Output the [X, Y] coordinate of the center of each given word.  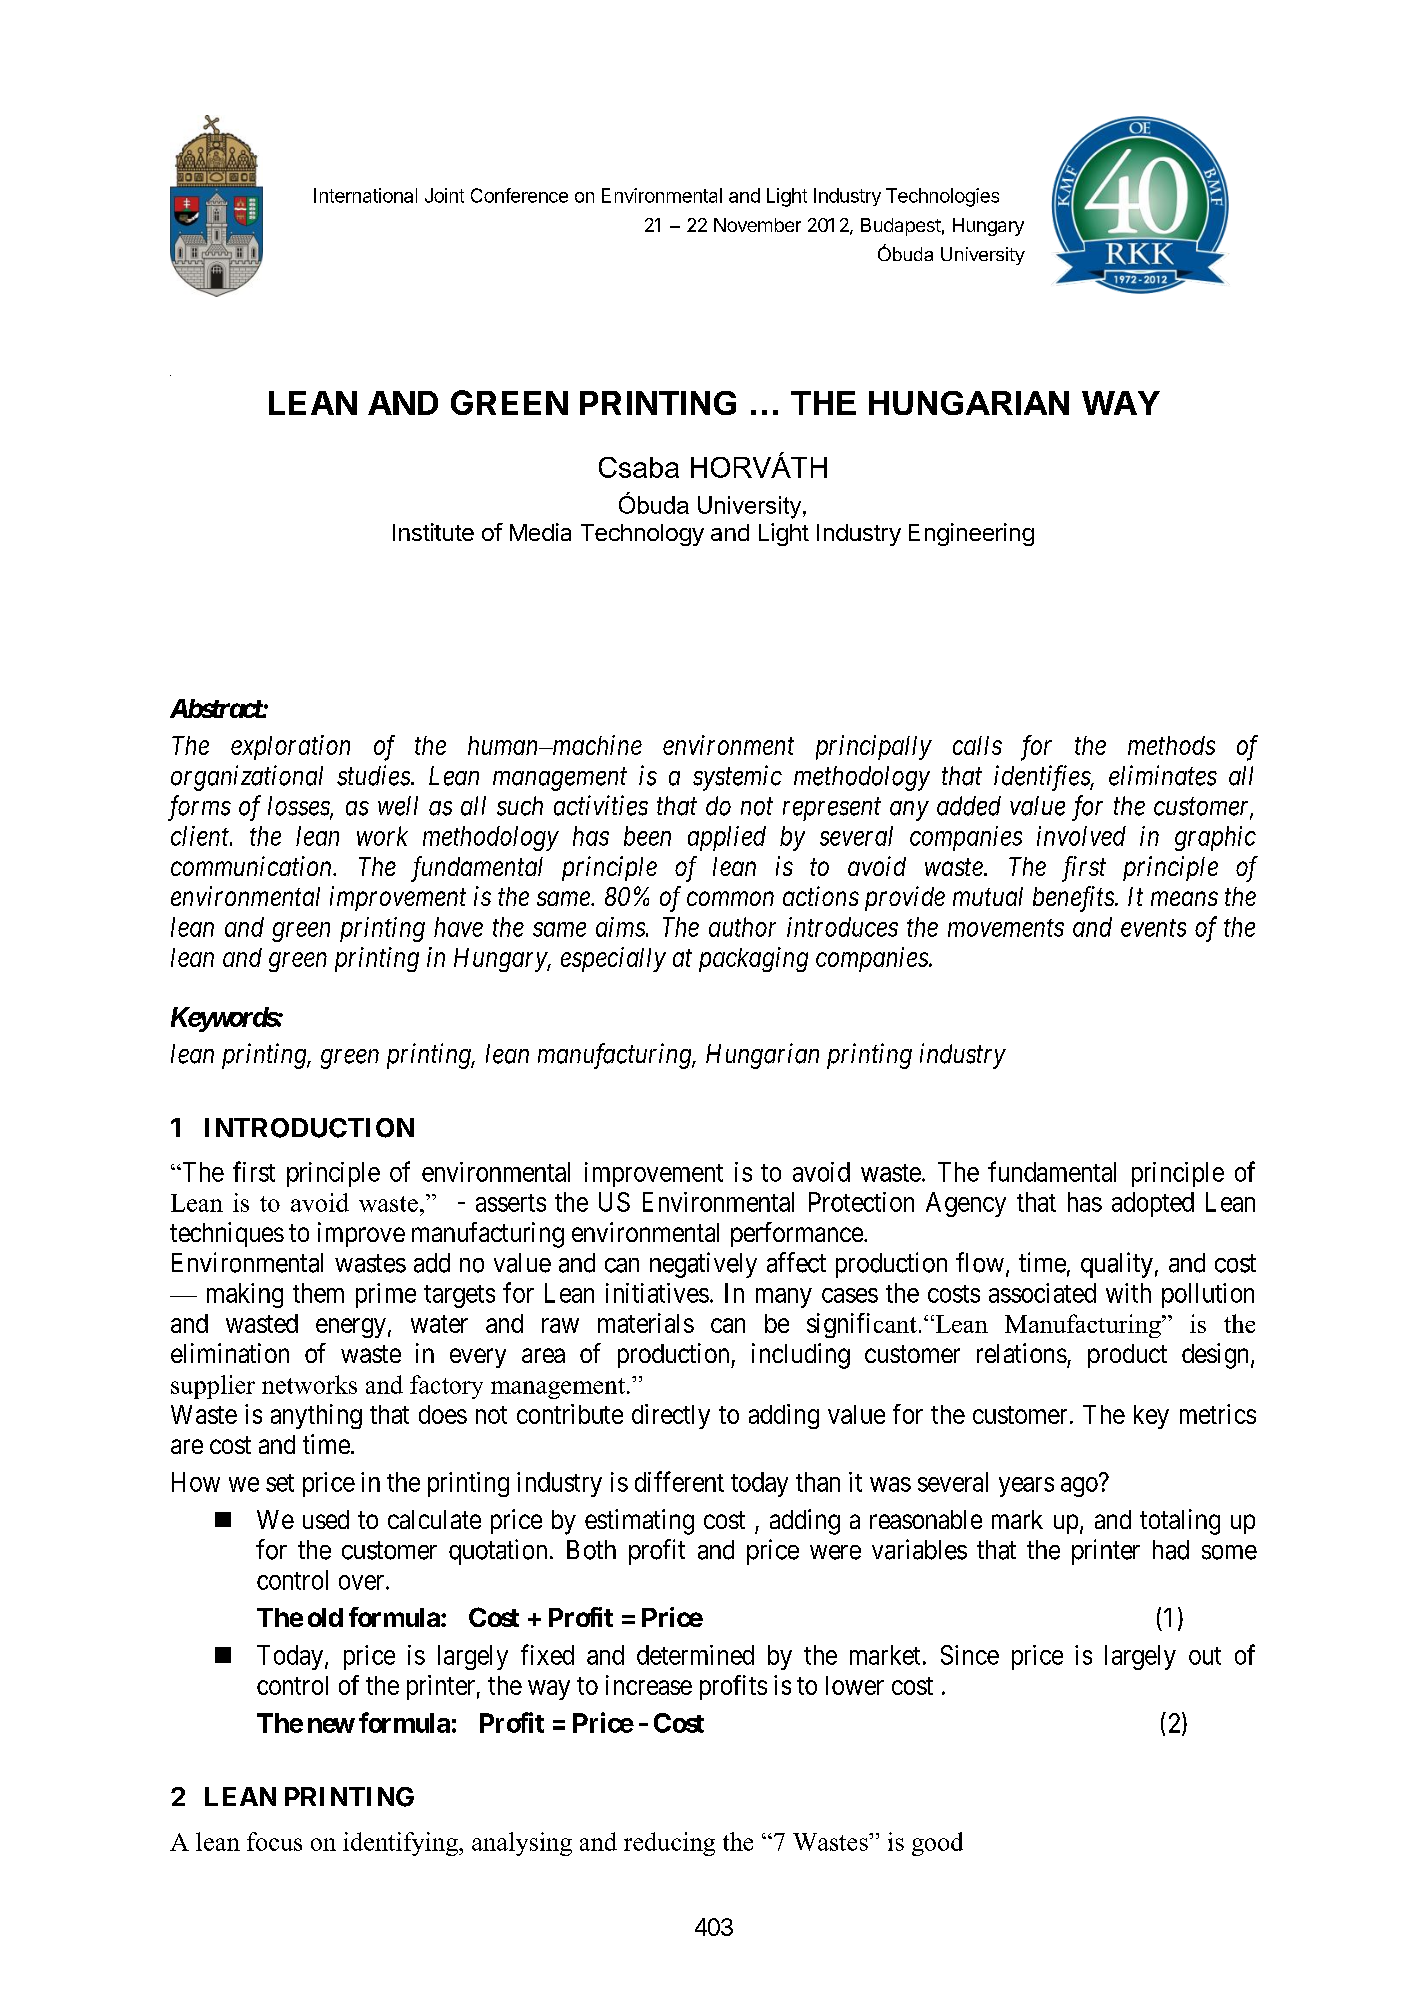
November [757, 225]
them [318, 1293]
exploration [290, 747]
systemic [737, 778]
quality [1117, 1265]
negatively [703, 1265]
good [937, 1844]
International [365, 195]
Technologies [942, 197]
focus [274, 1841]
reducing [669, 1844]
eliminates [1163, 775]
